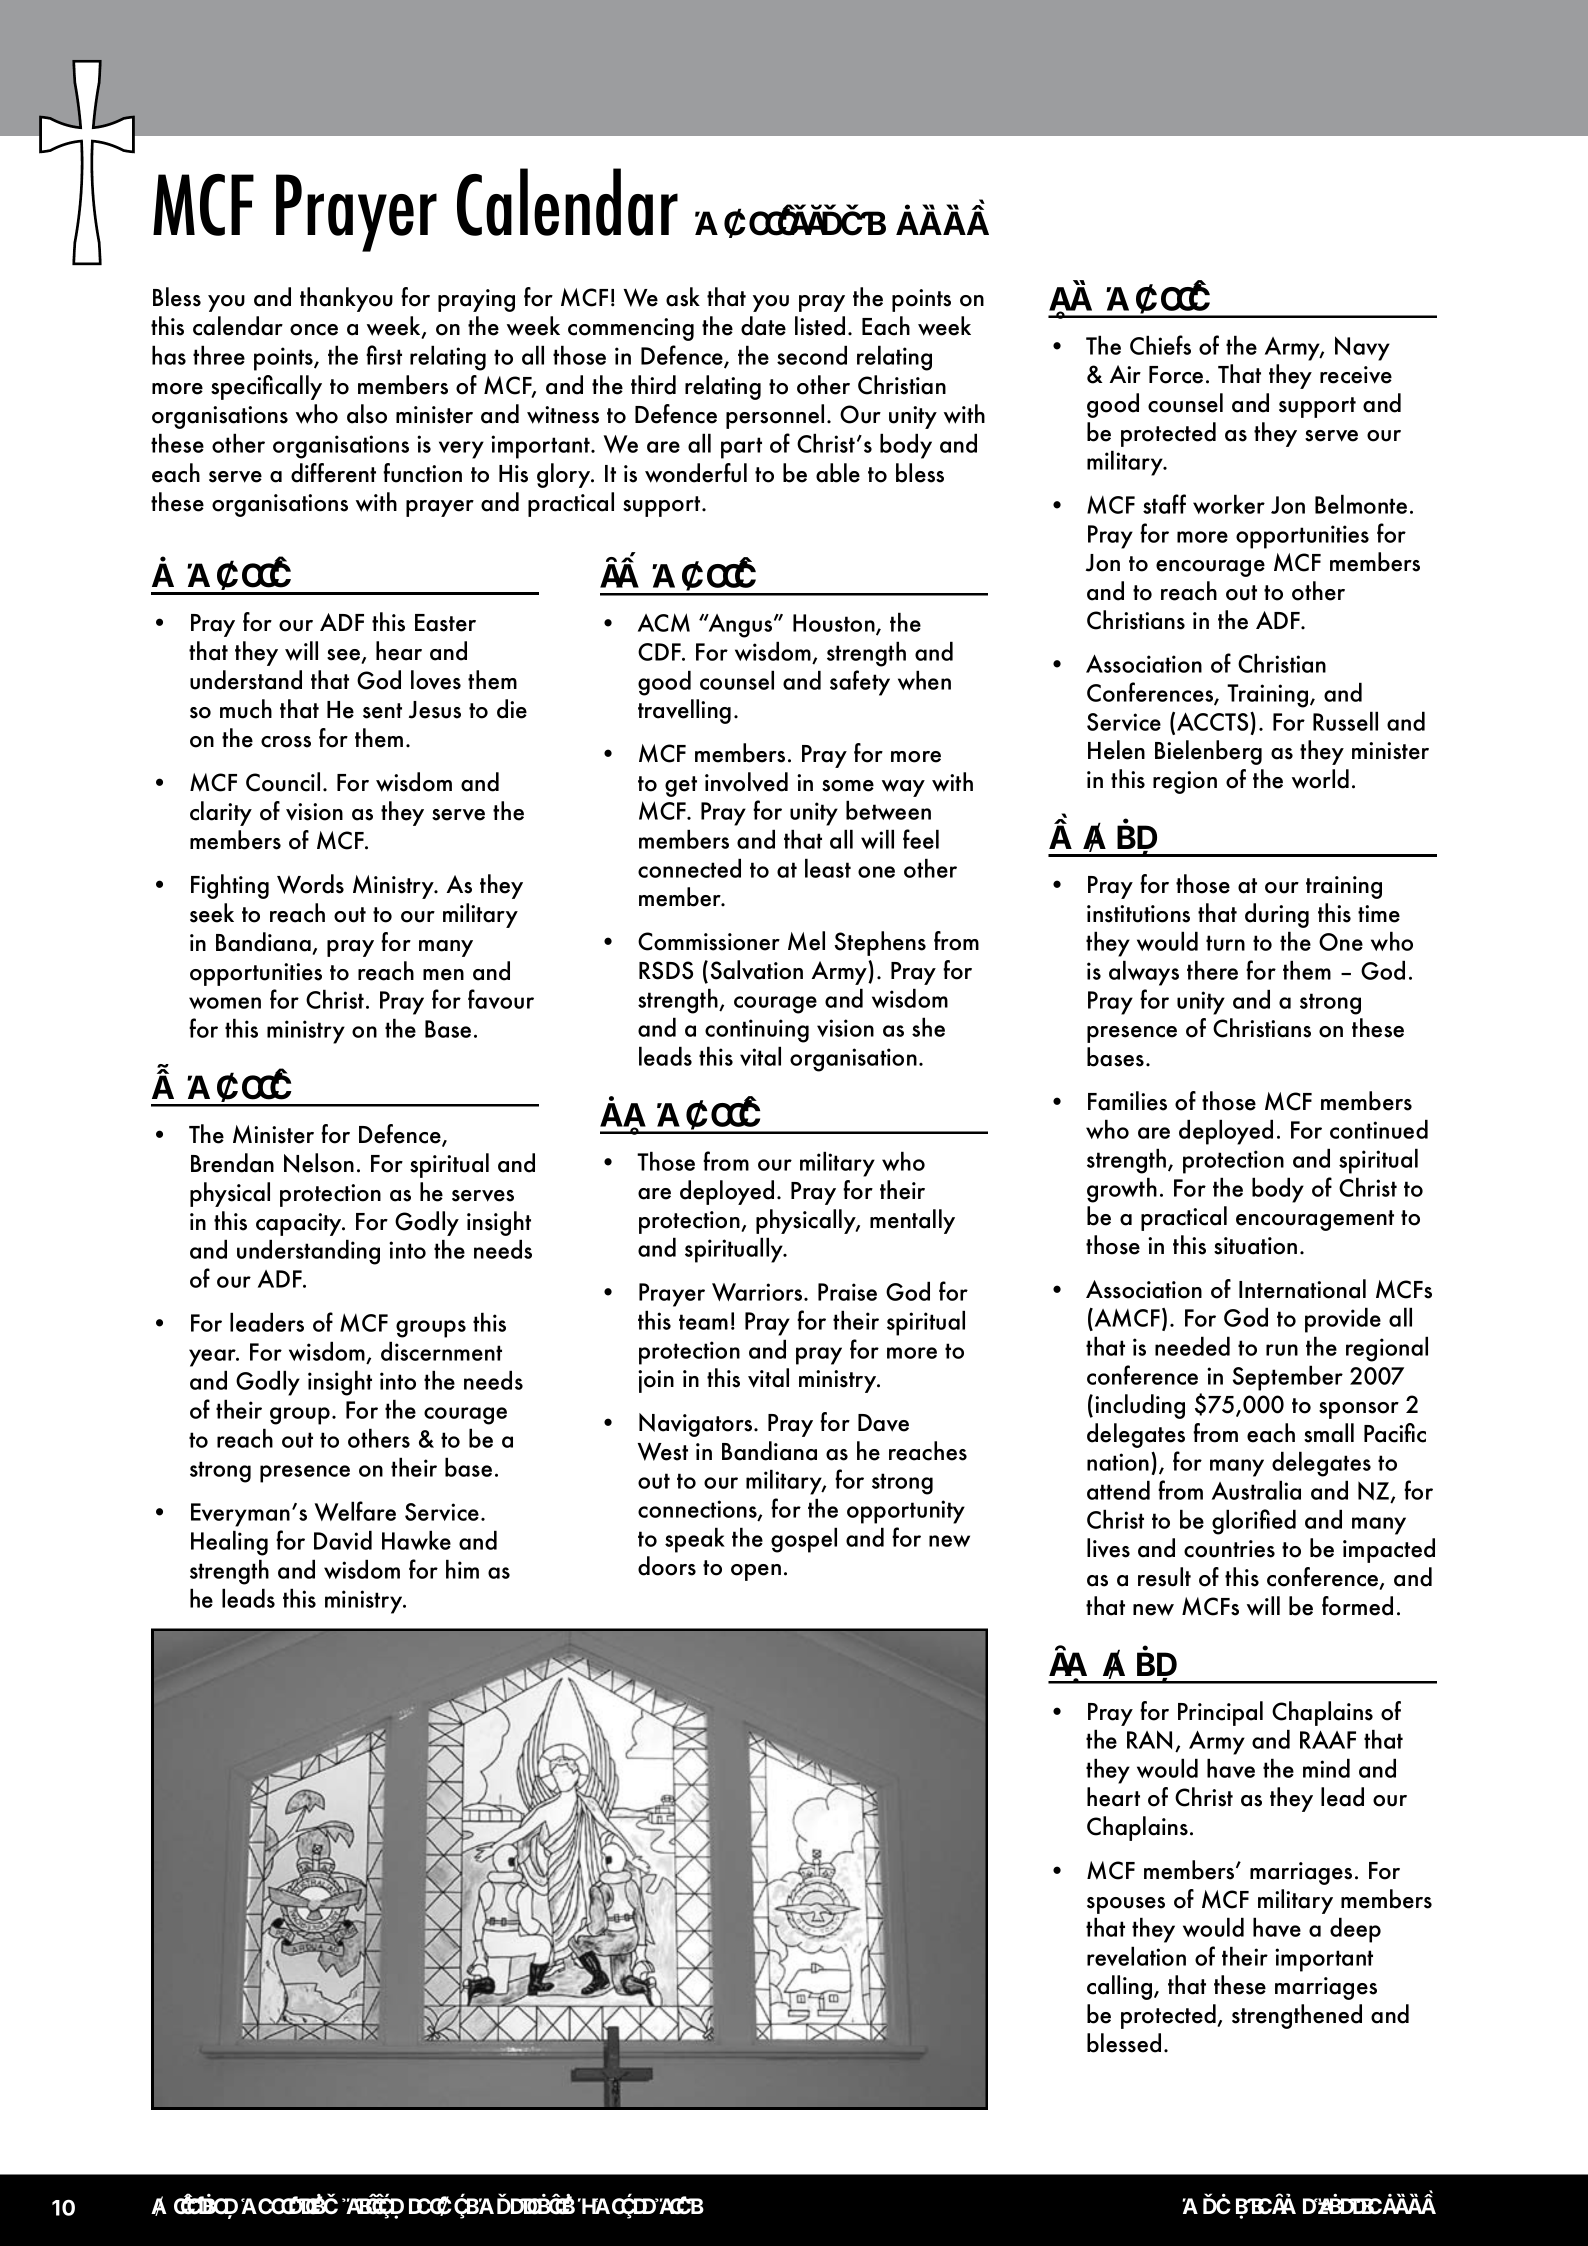 This screenshot has width=1588, height=2246. I want to click on calling, so click(1121, 1987).
